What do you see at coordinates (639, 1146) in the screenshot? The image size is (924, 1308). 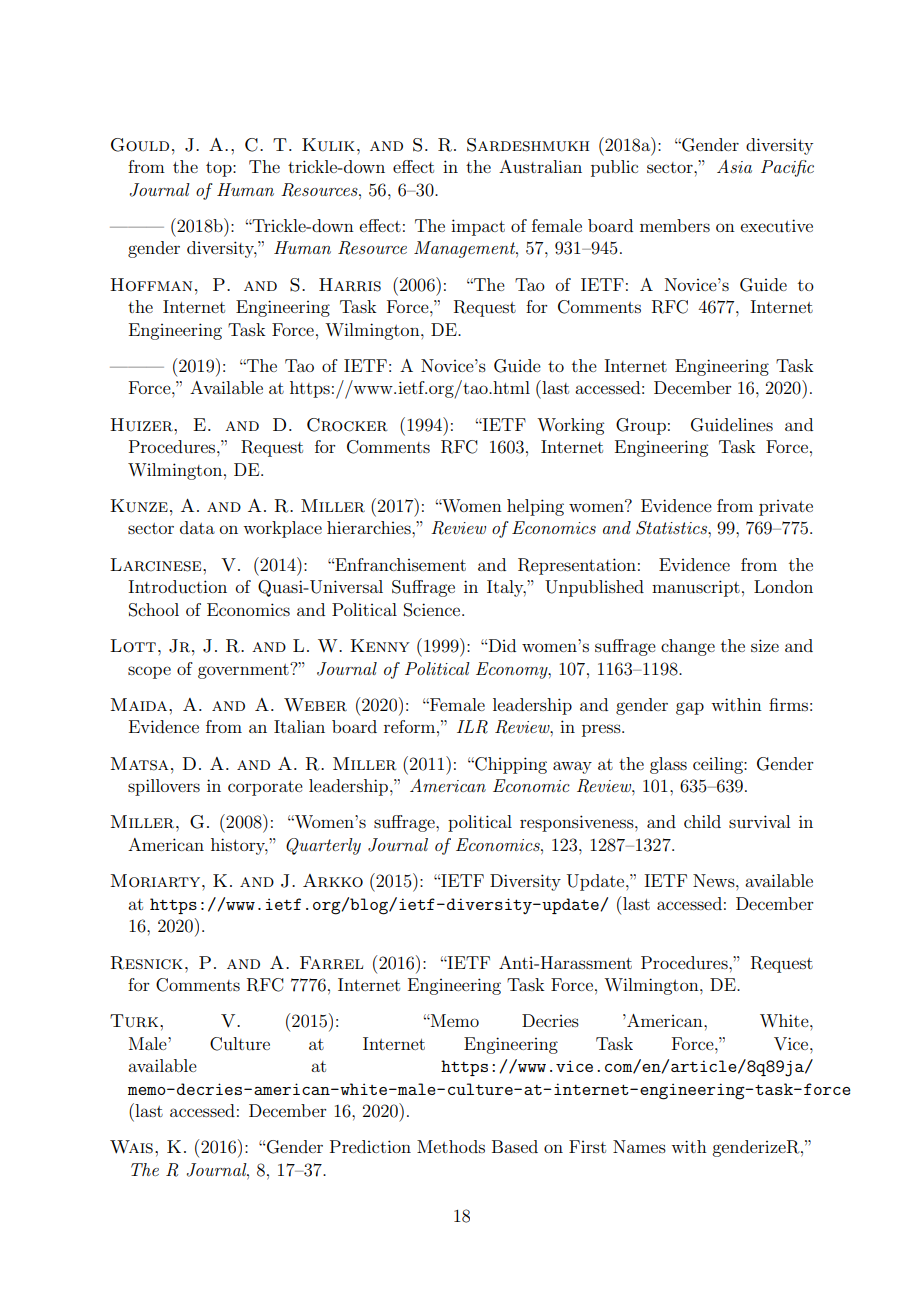 I see `Names` at bounding box center [639, 1146].
